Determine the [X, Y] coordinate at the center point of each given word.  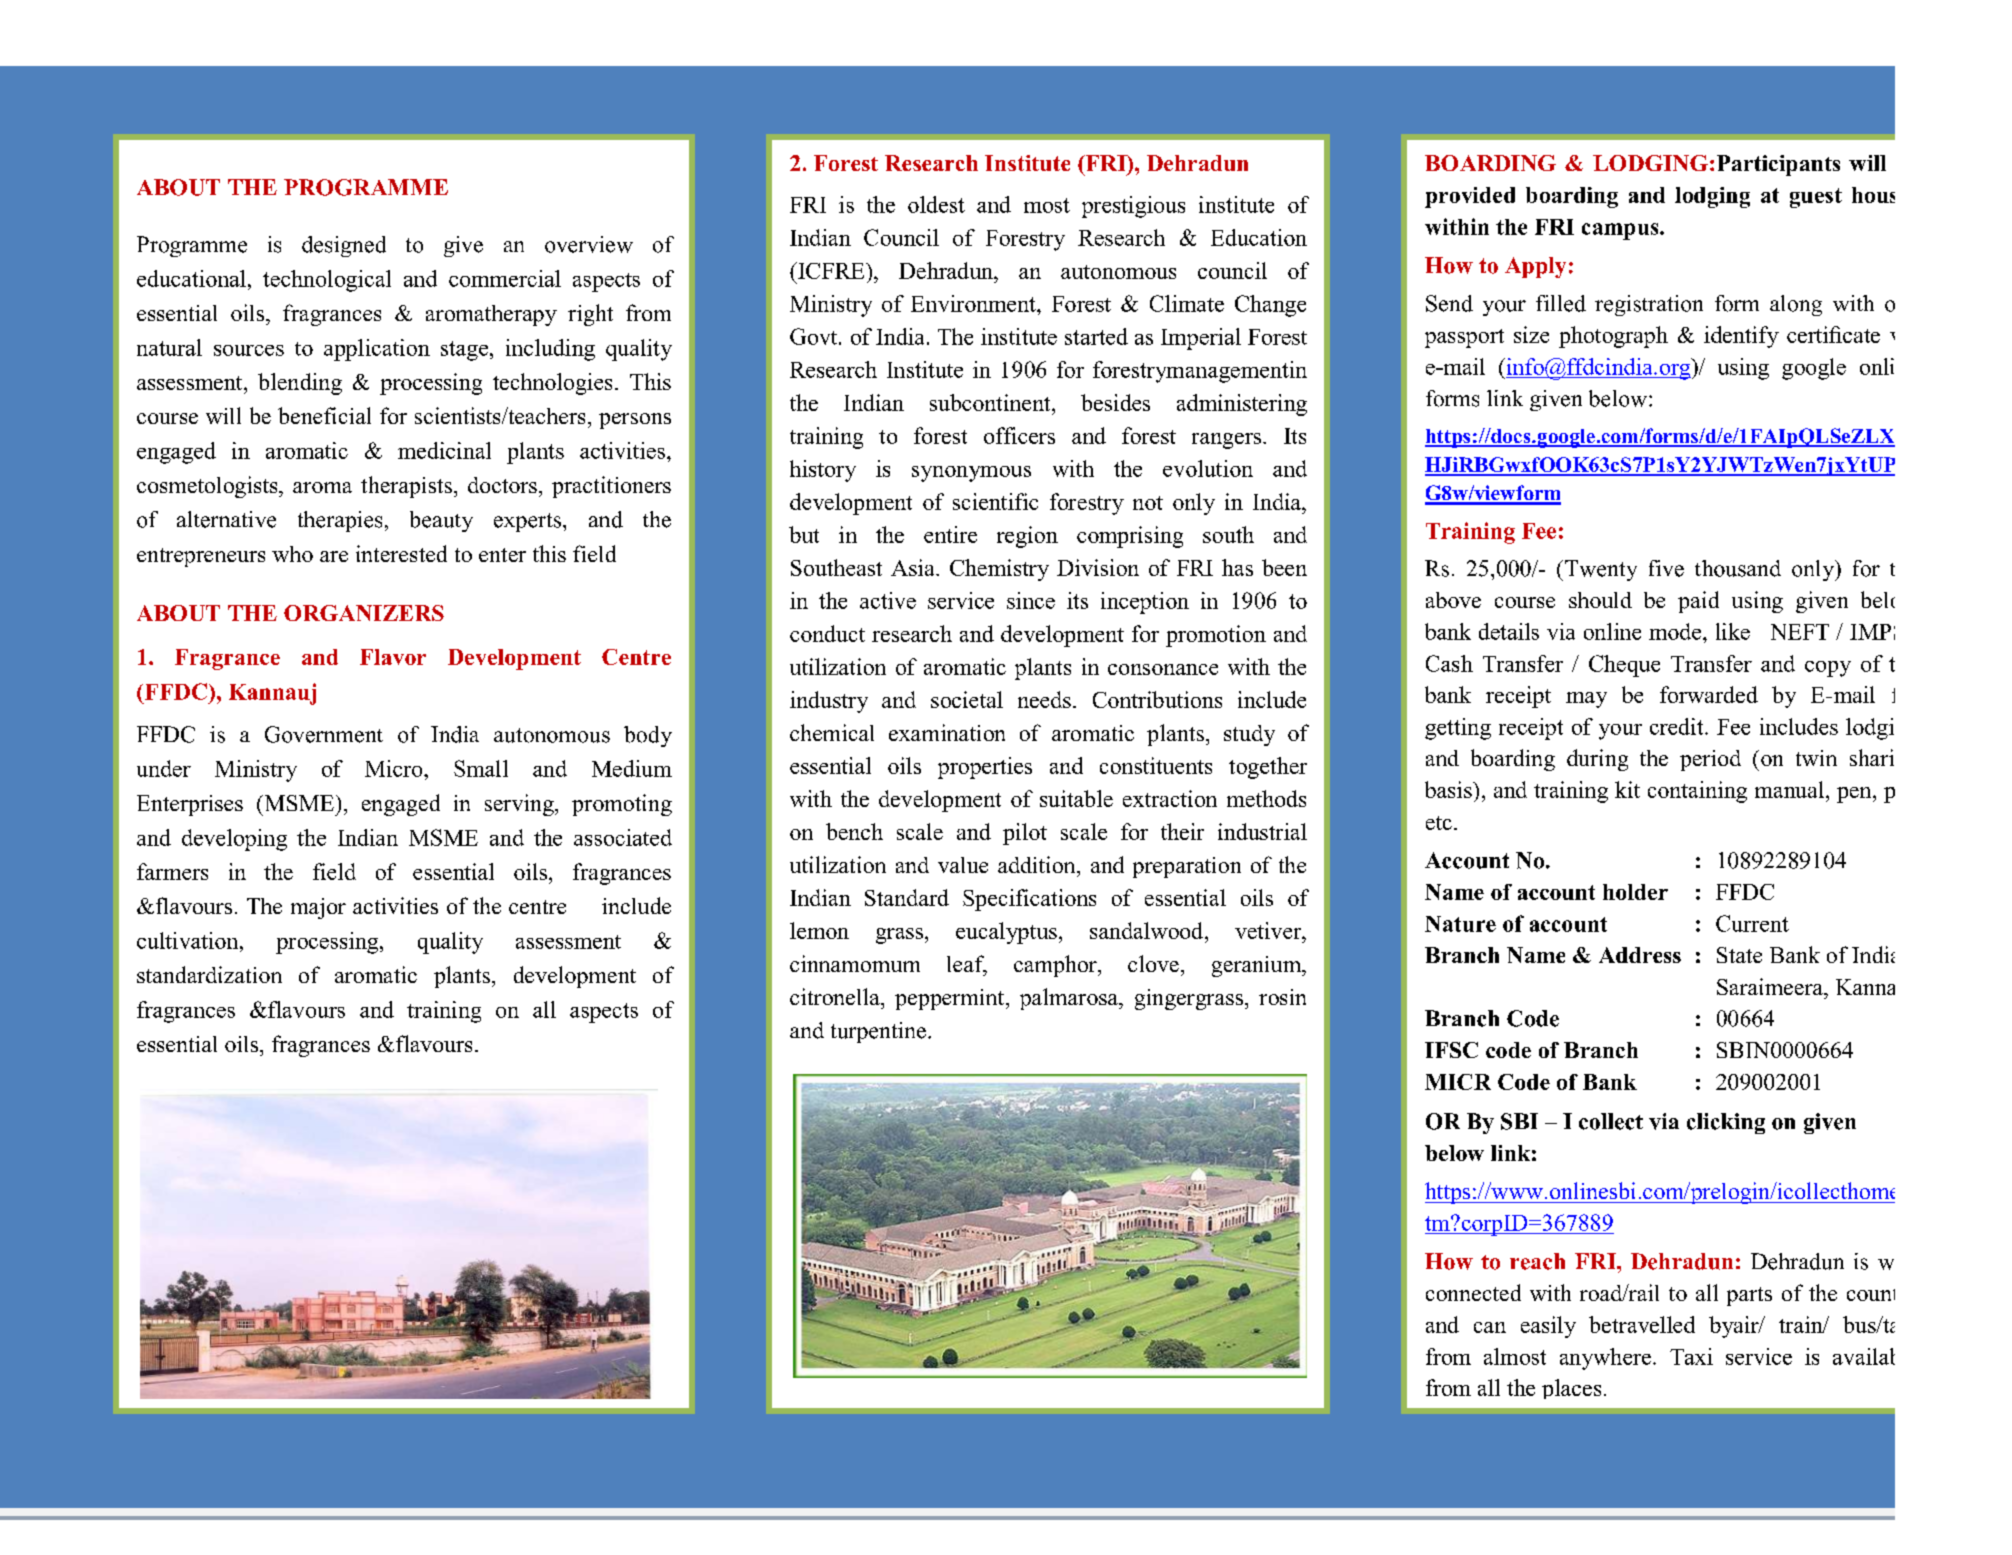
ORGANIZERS [364, 613]
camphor [1056, 966]
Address [1640, 955]
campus [1621, 231]
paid [1698, 602]
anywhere [1605, 1359]
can [1490, 1327]
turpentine [878, 1032]
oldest [936, 204]
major [318, 908]
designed [344, 246]
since [1031, 600]
